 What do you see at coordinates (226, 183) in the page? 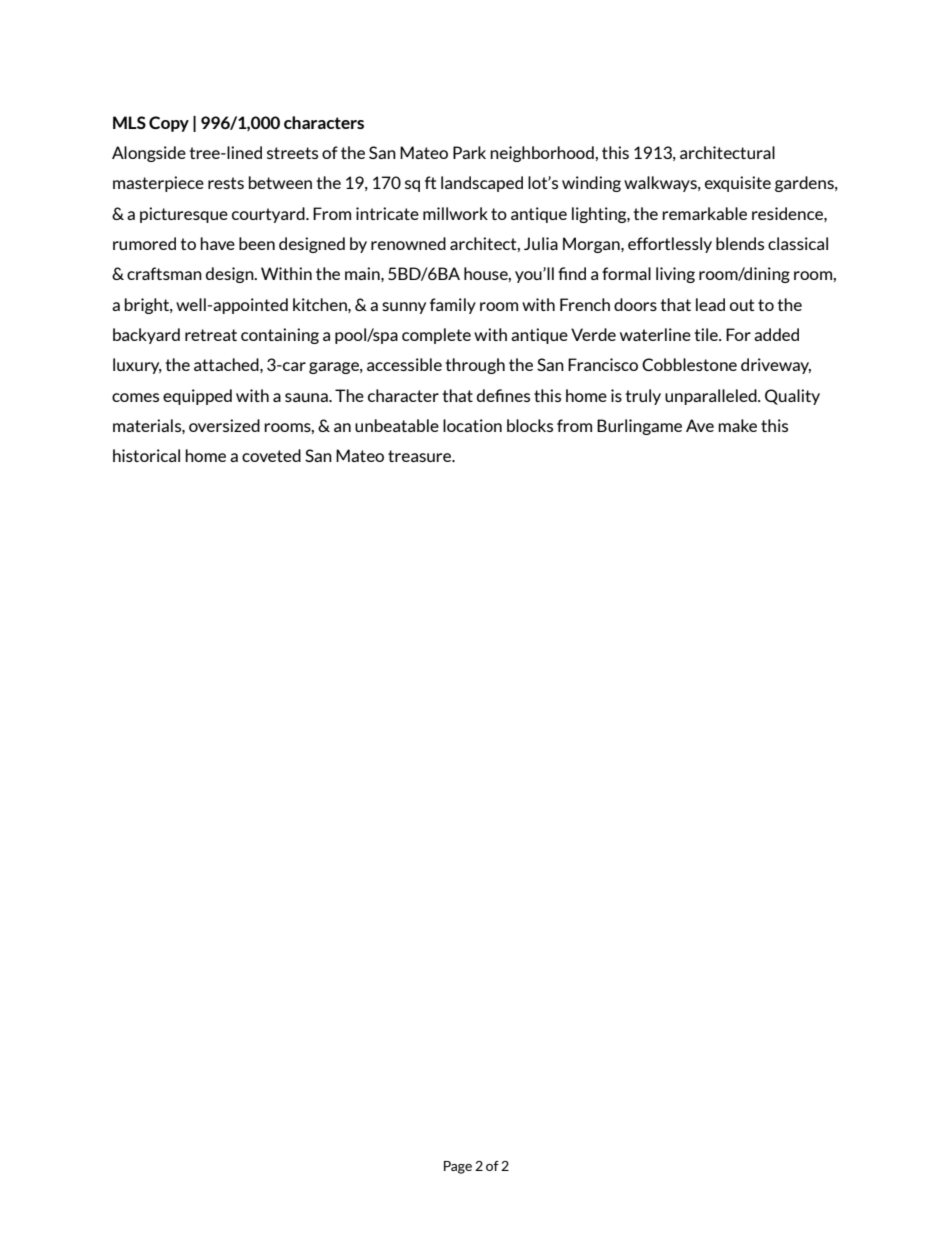
I see `rests` at bounding box center [226, 183].
